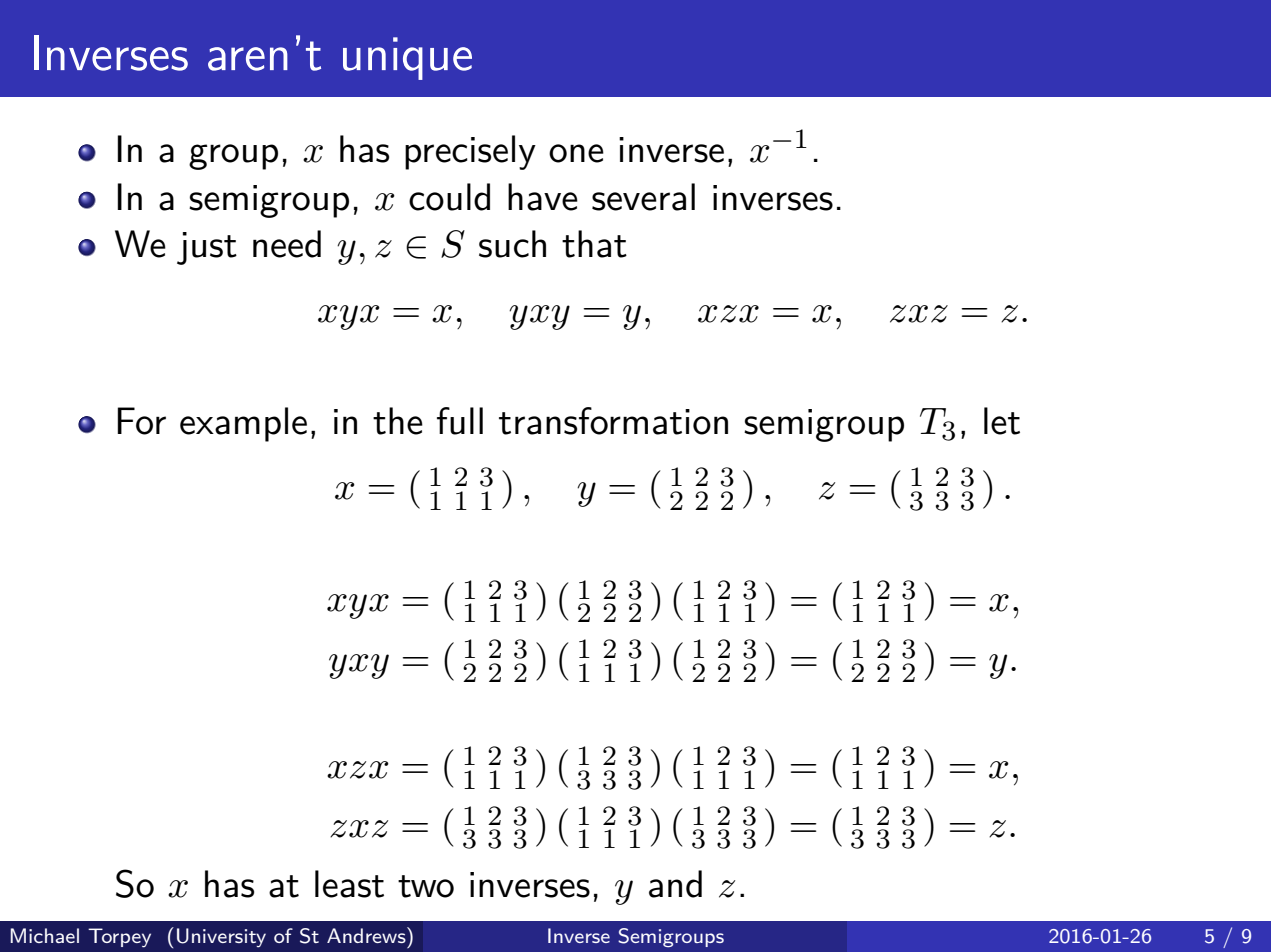 The height and width of the screenshot is (952, 1271). I want to click on University, so click(221, 938).
